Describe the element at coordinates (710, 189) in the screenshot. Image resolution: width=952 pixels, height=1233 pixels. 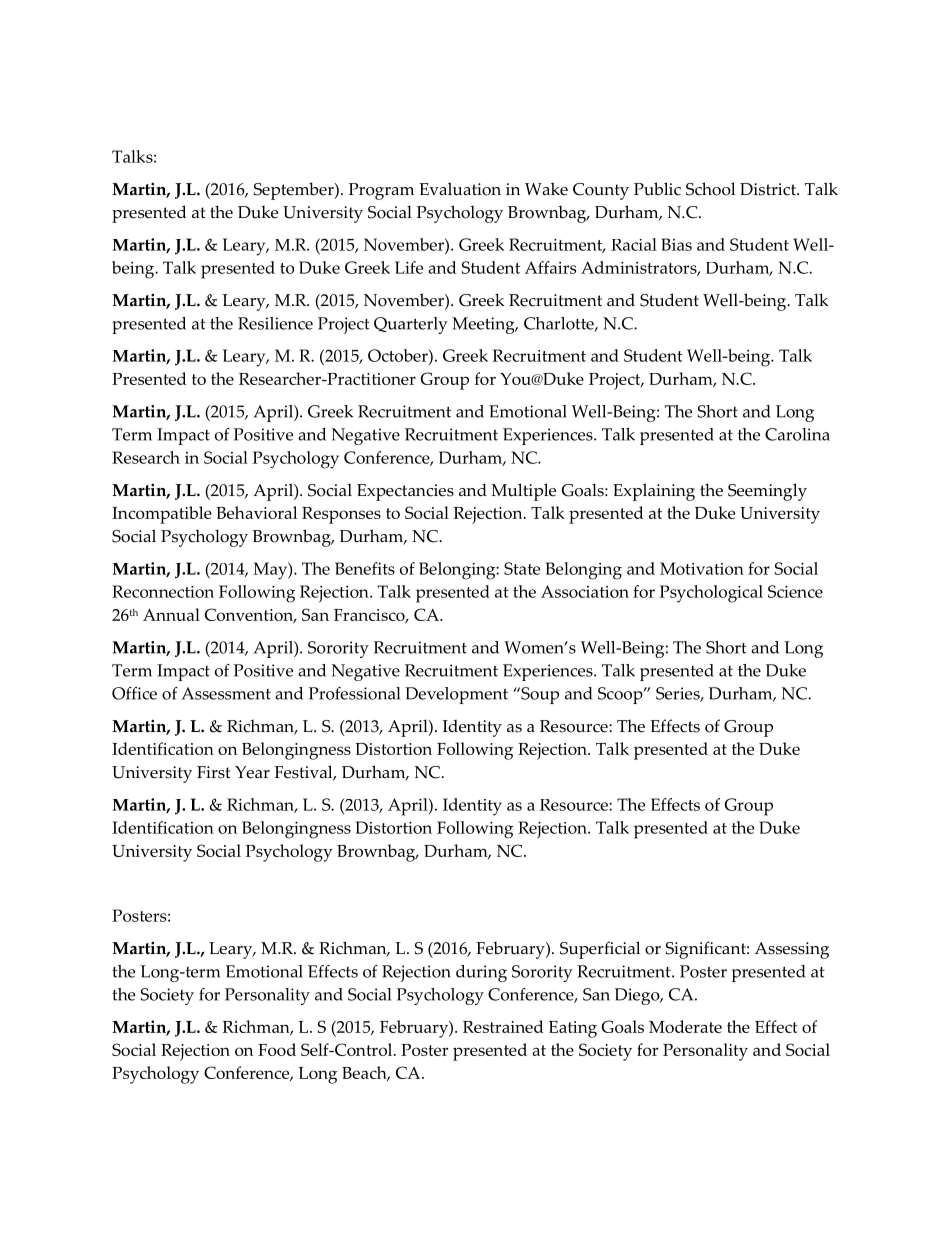
I see `School` at that location.
